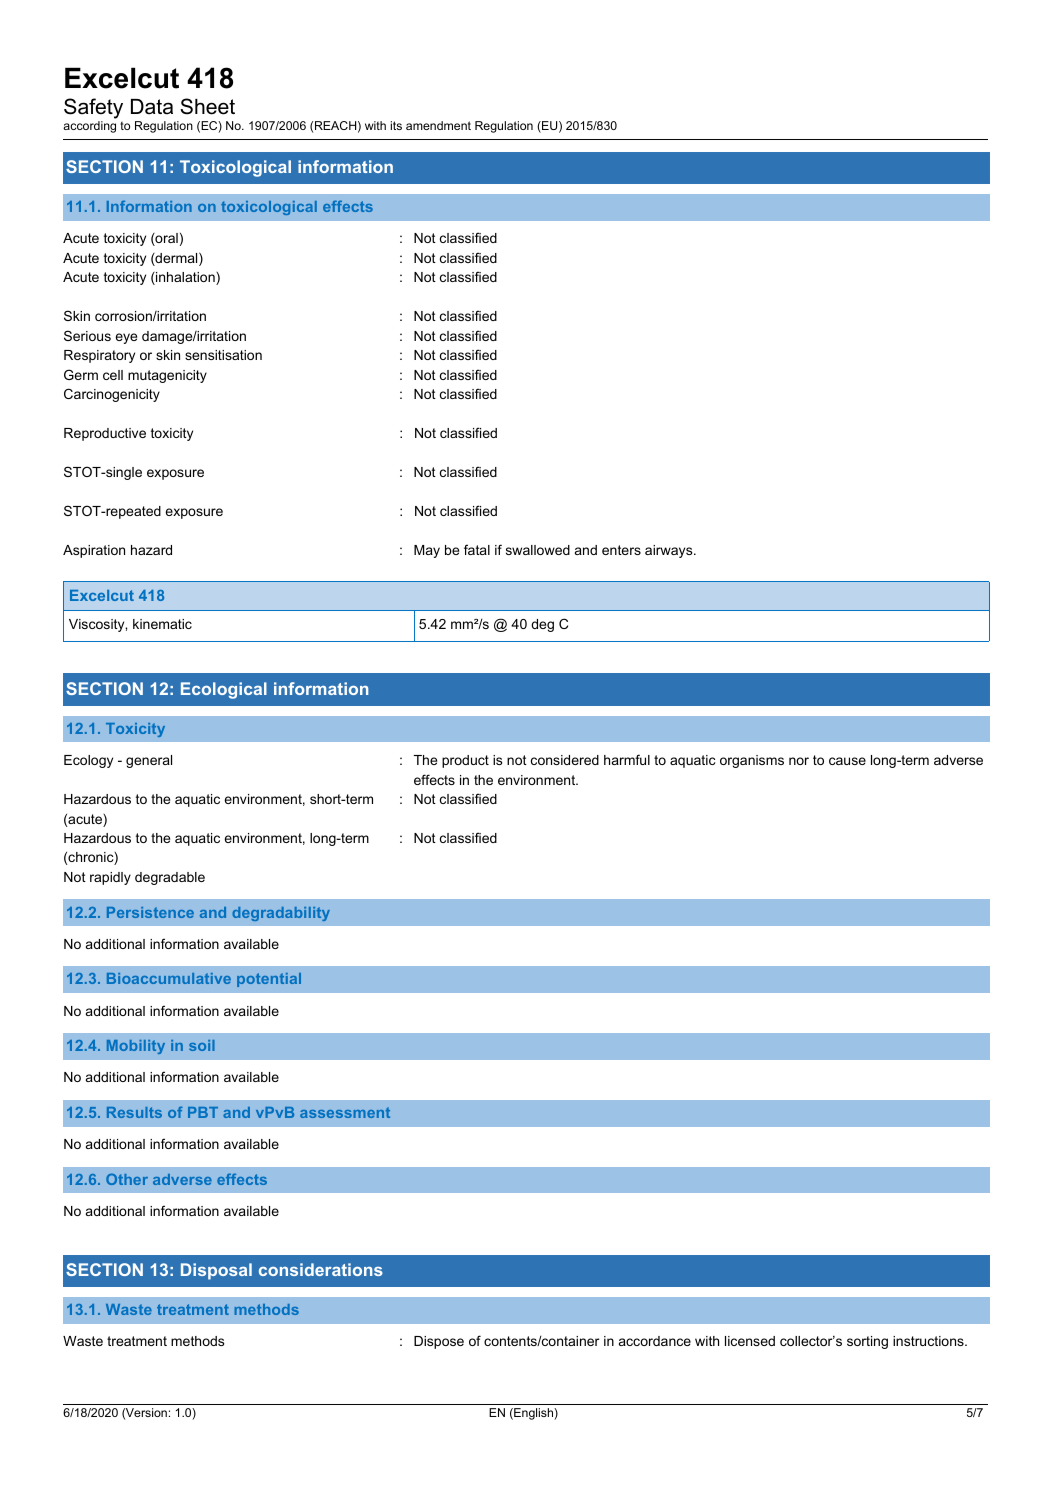 The height and width of the page is (1485, 1050). What do you see at coordinates (847, 761) in the page?
I see `cause` at bounding box center [847, 761].
